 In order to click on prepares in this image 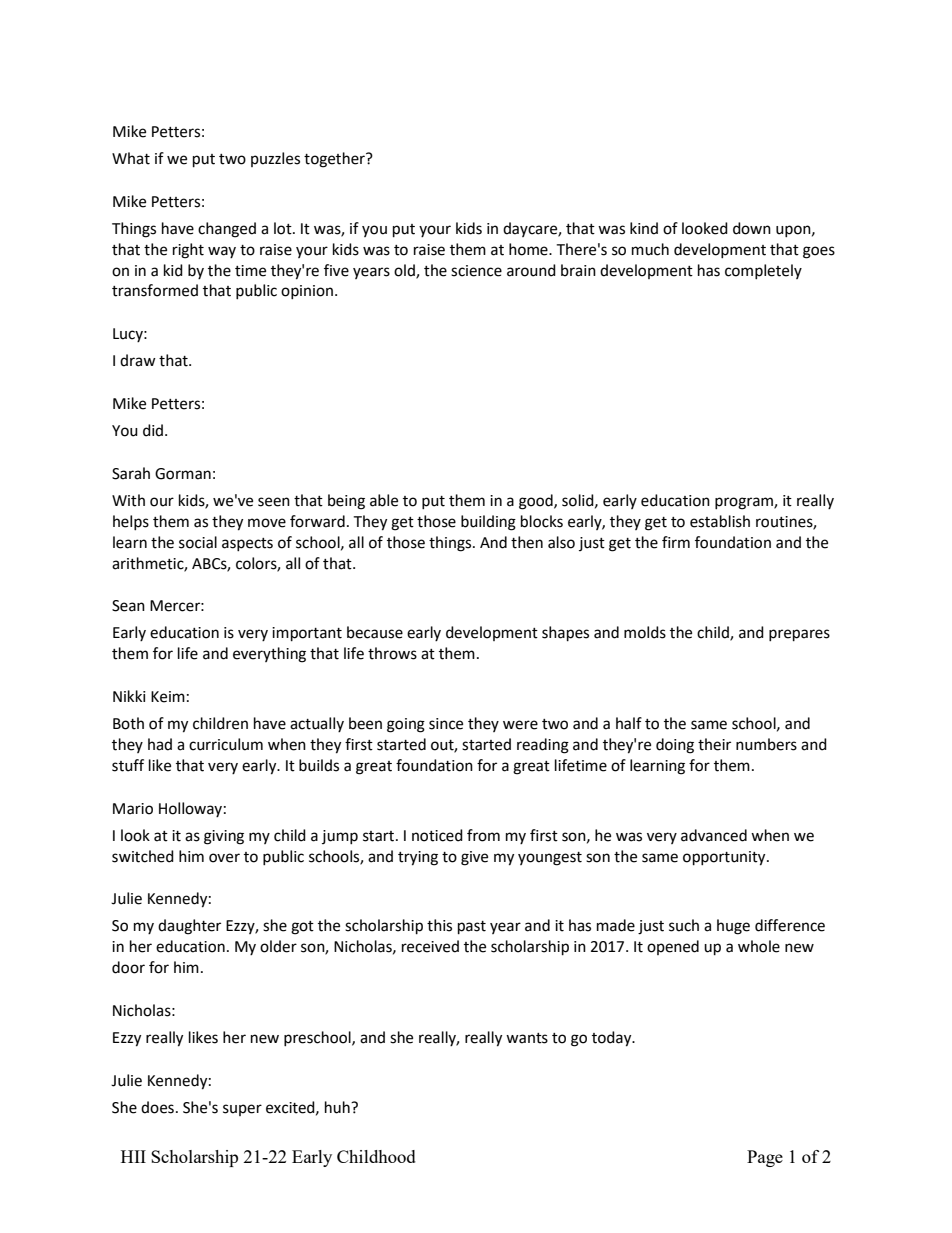, I will do `click(799, 635)`.
